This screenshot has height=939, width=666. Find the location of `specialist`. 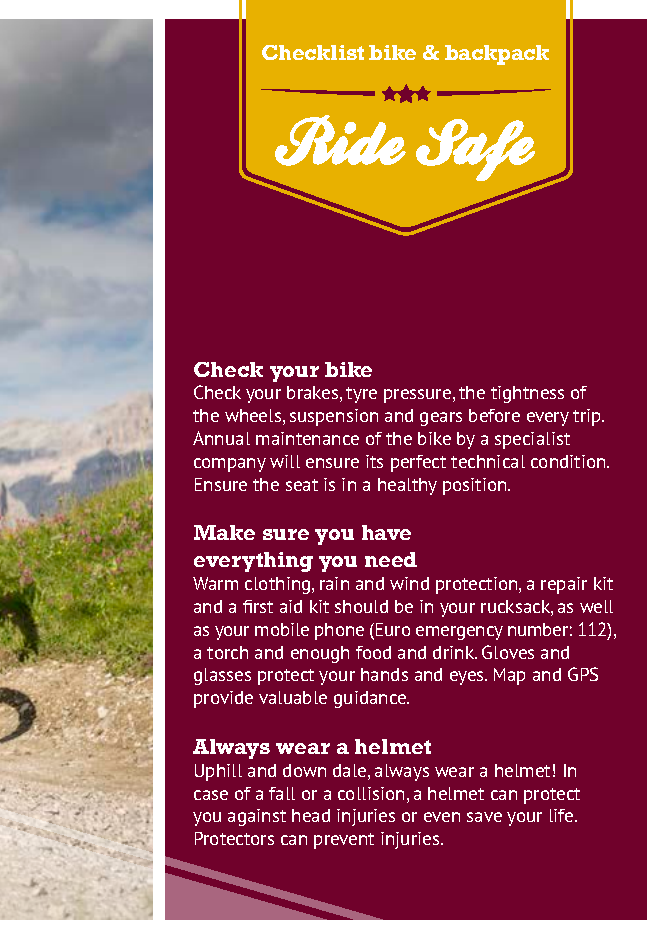

specialist is located at coordinates (532, 440).
